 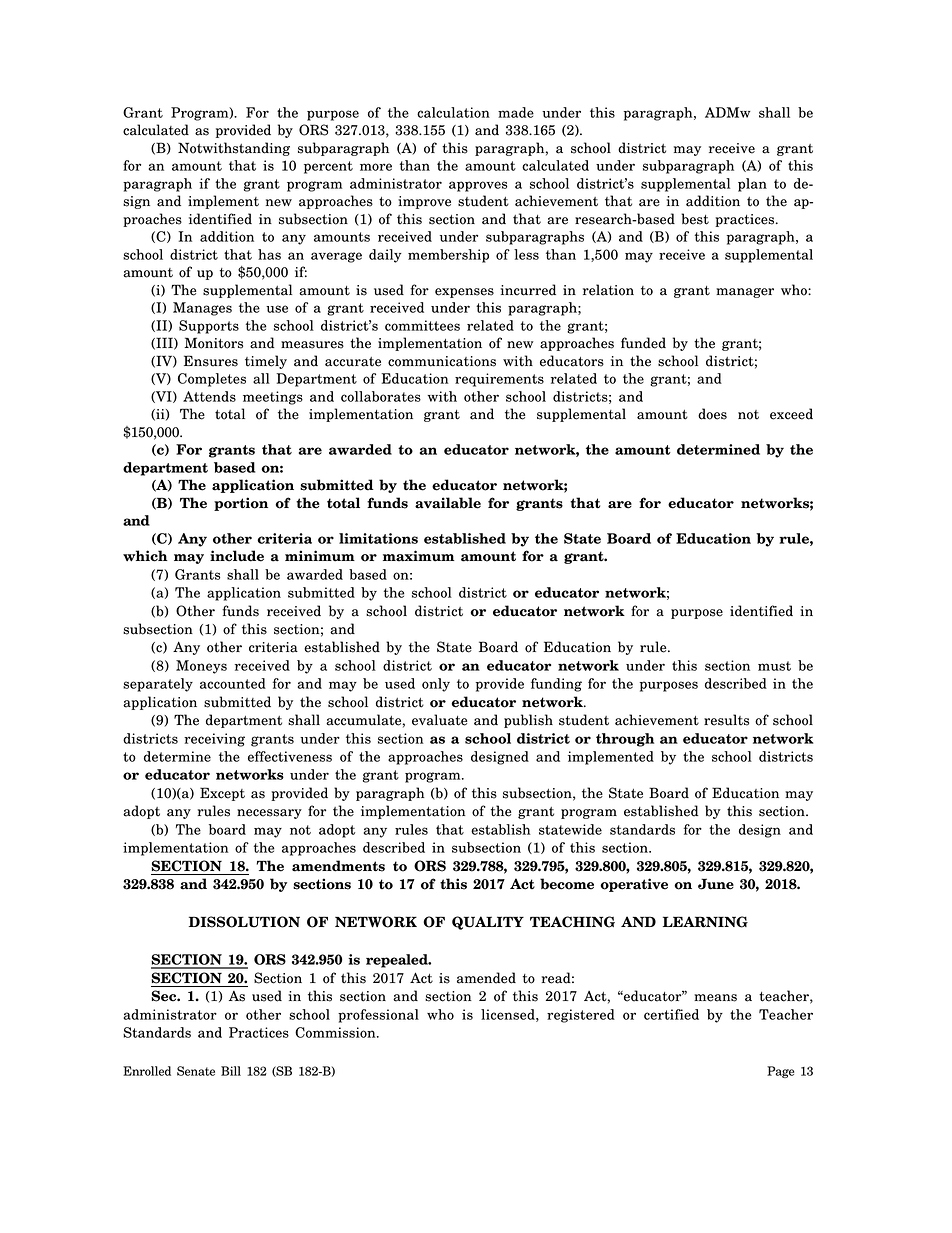 I want to click on must, so click(x=774, y=666).
